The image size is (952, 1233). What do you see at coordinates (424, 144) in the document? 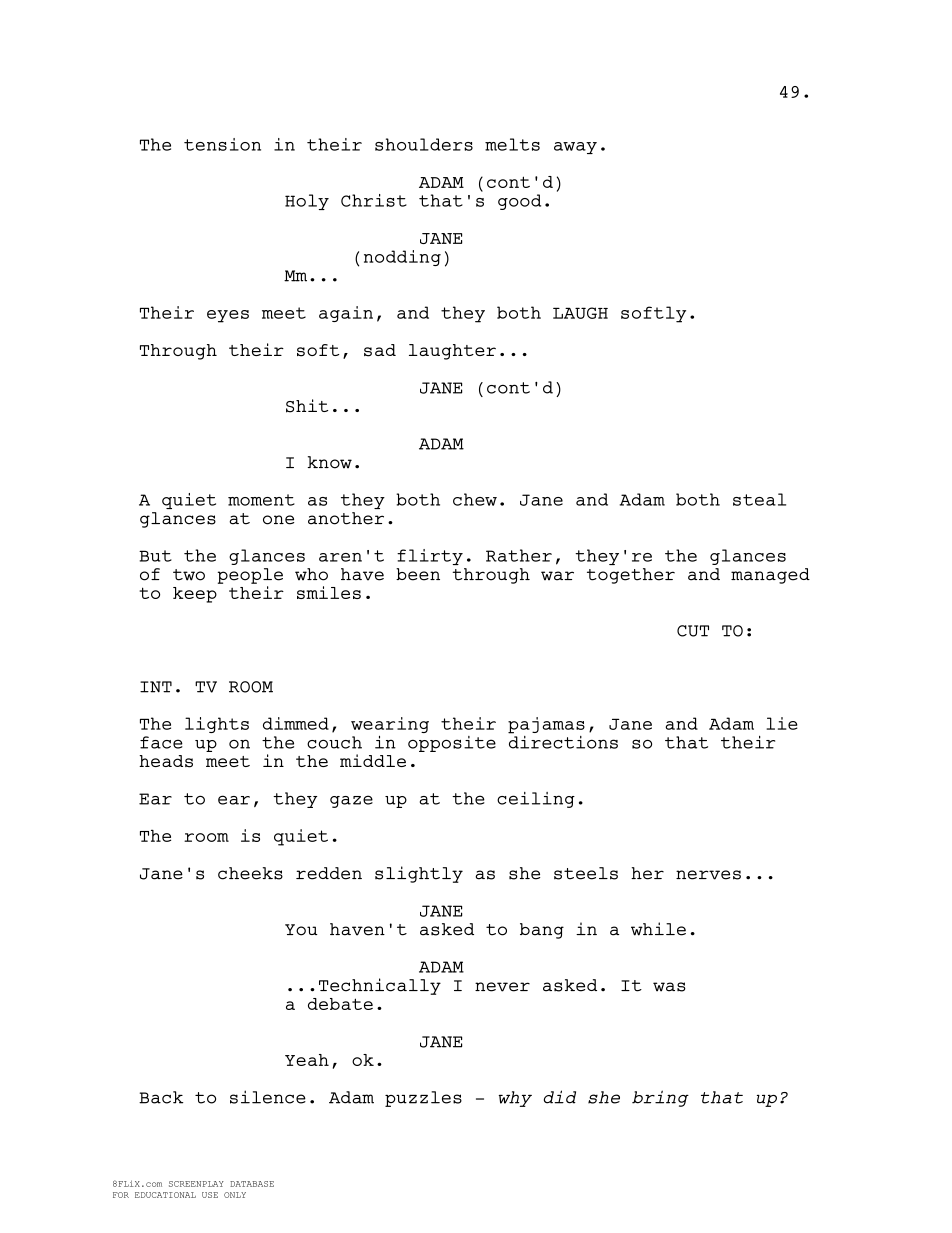
I see `shoulders` at bounding box center [424, 144].
